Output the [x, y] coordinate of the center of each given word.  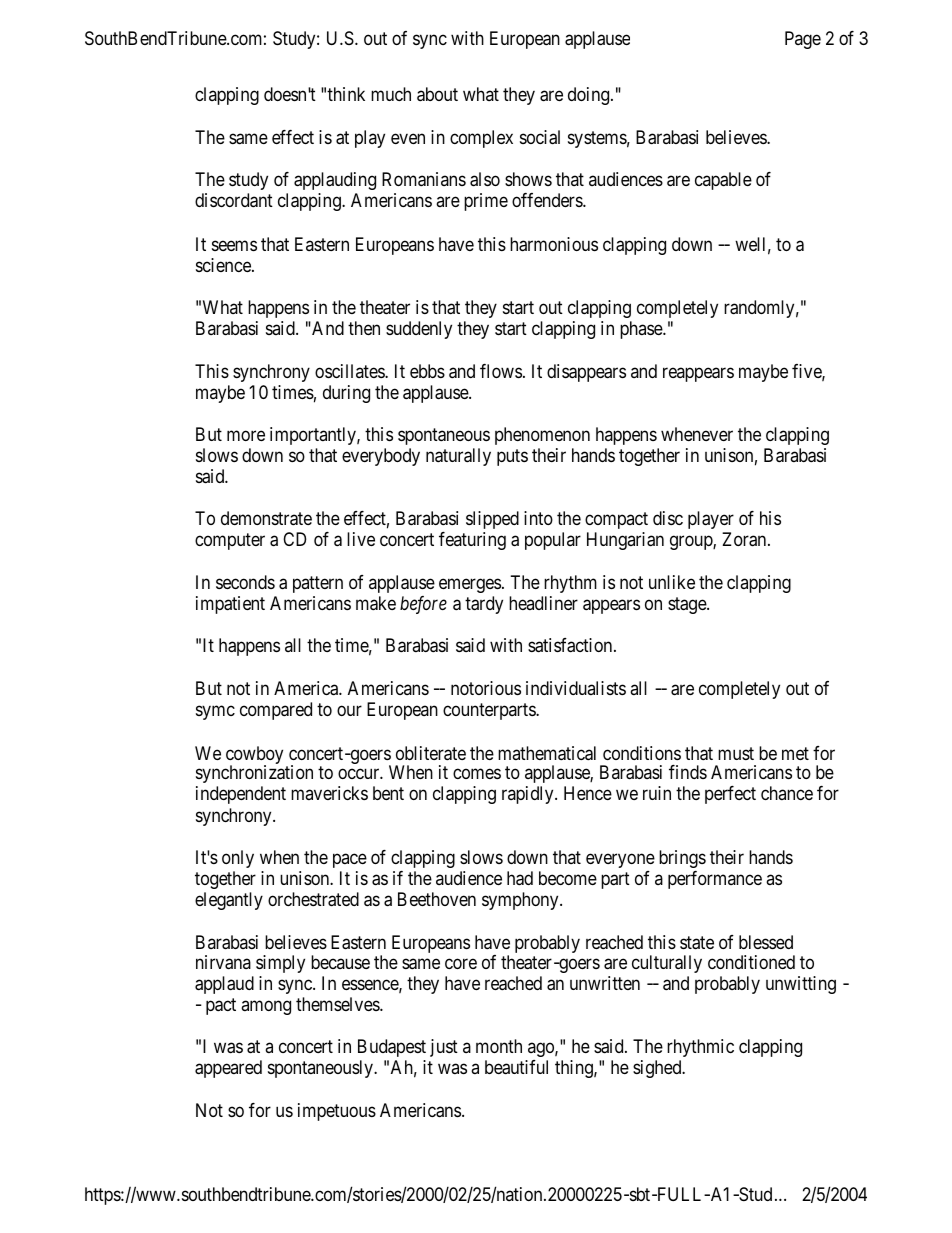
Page [803, 40]
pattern [318, 584]
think [346, 94]
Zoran [745, 539]
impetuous [337, 1112]
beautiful [516, 1067]
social [540, 137]
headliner [543, 603]
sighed [658, 1069]
